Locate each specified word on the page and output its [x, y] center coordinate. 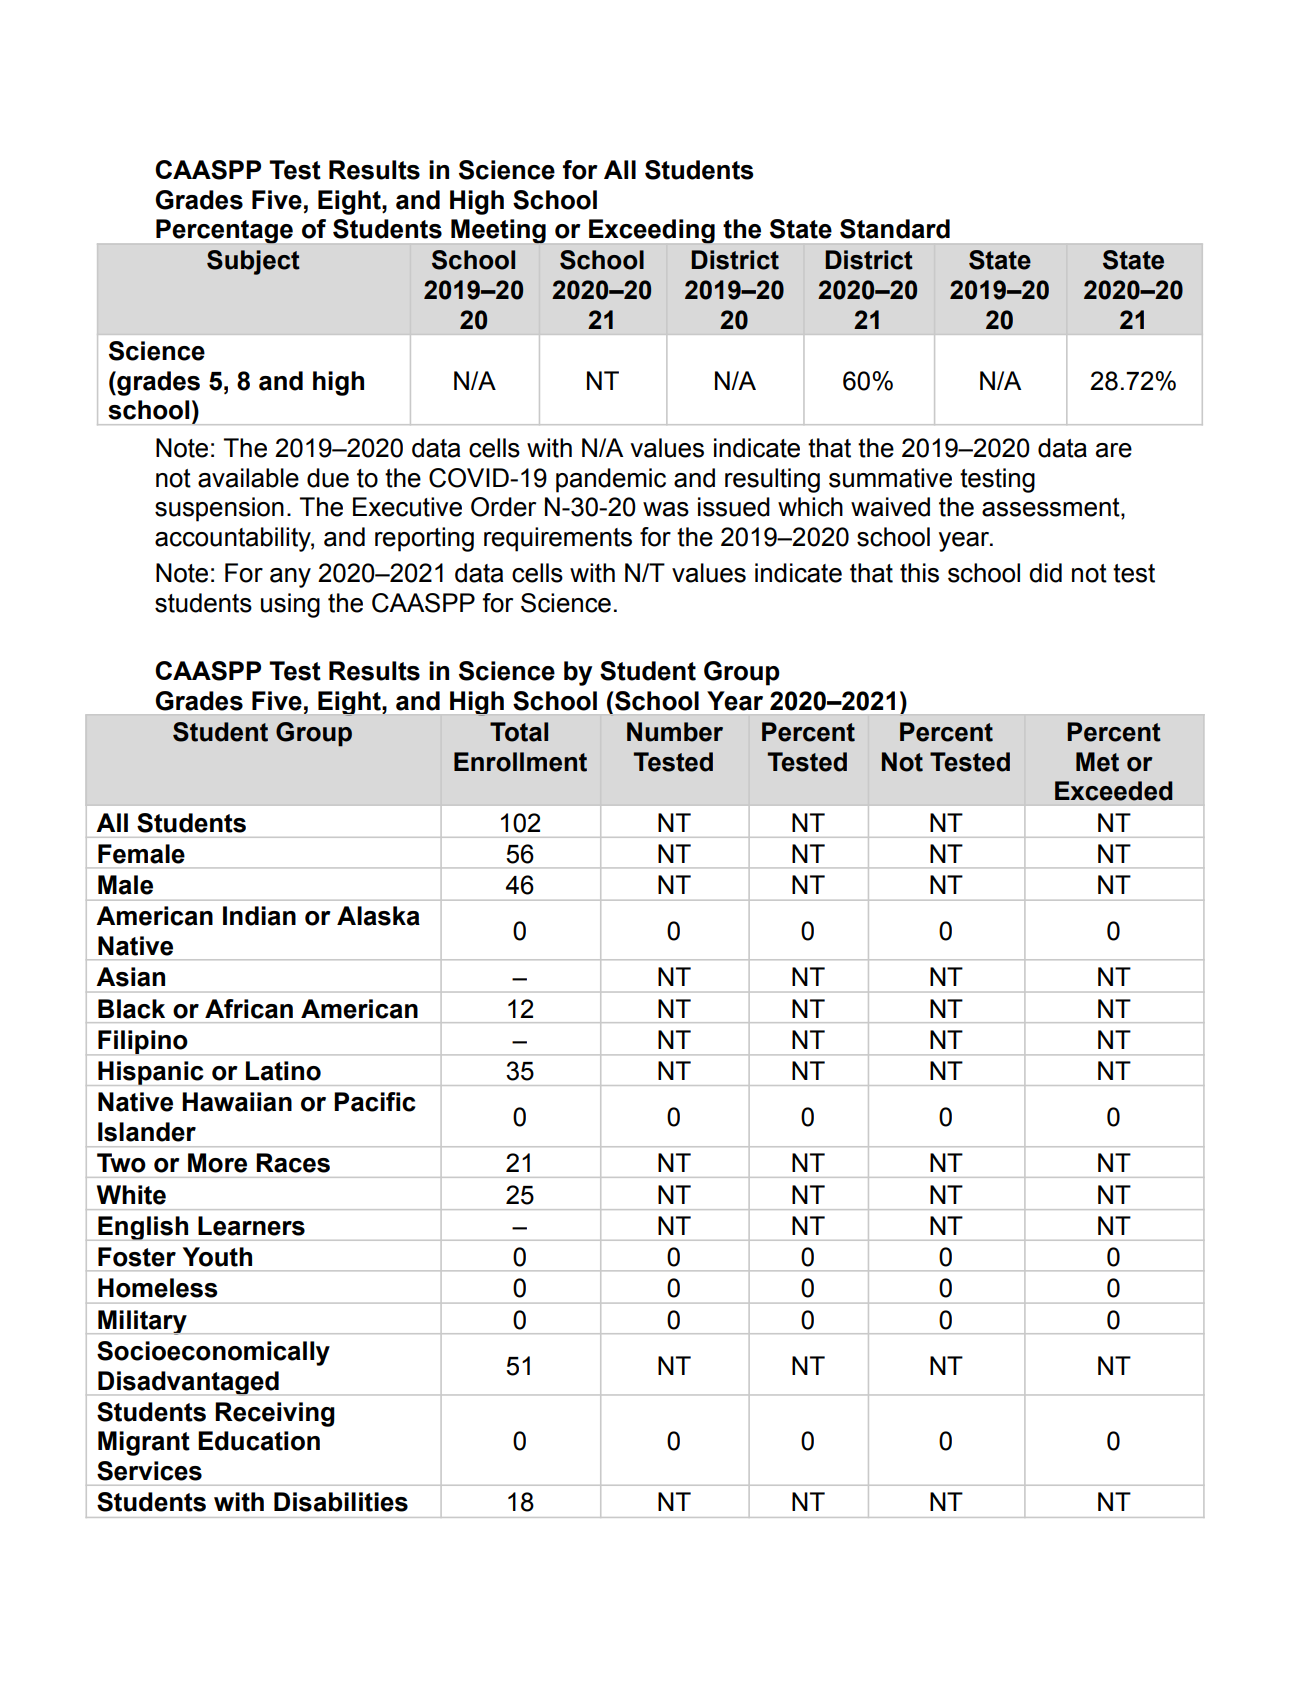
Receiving [275, 1414]
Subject [253, 262]
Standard [895, 229]
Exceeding [652, 231]
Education [259, 1441]
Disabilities [341, 1502]
